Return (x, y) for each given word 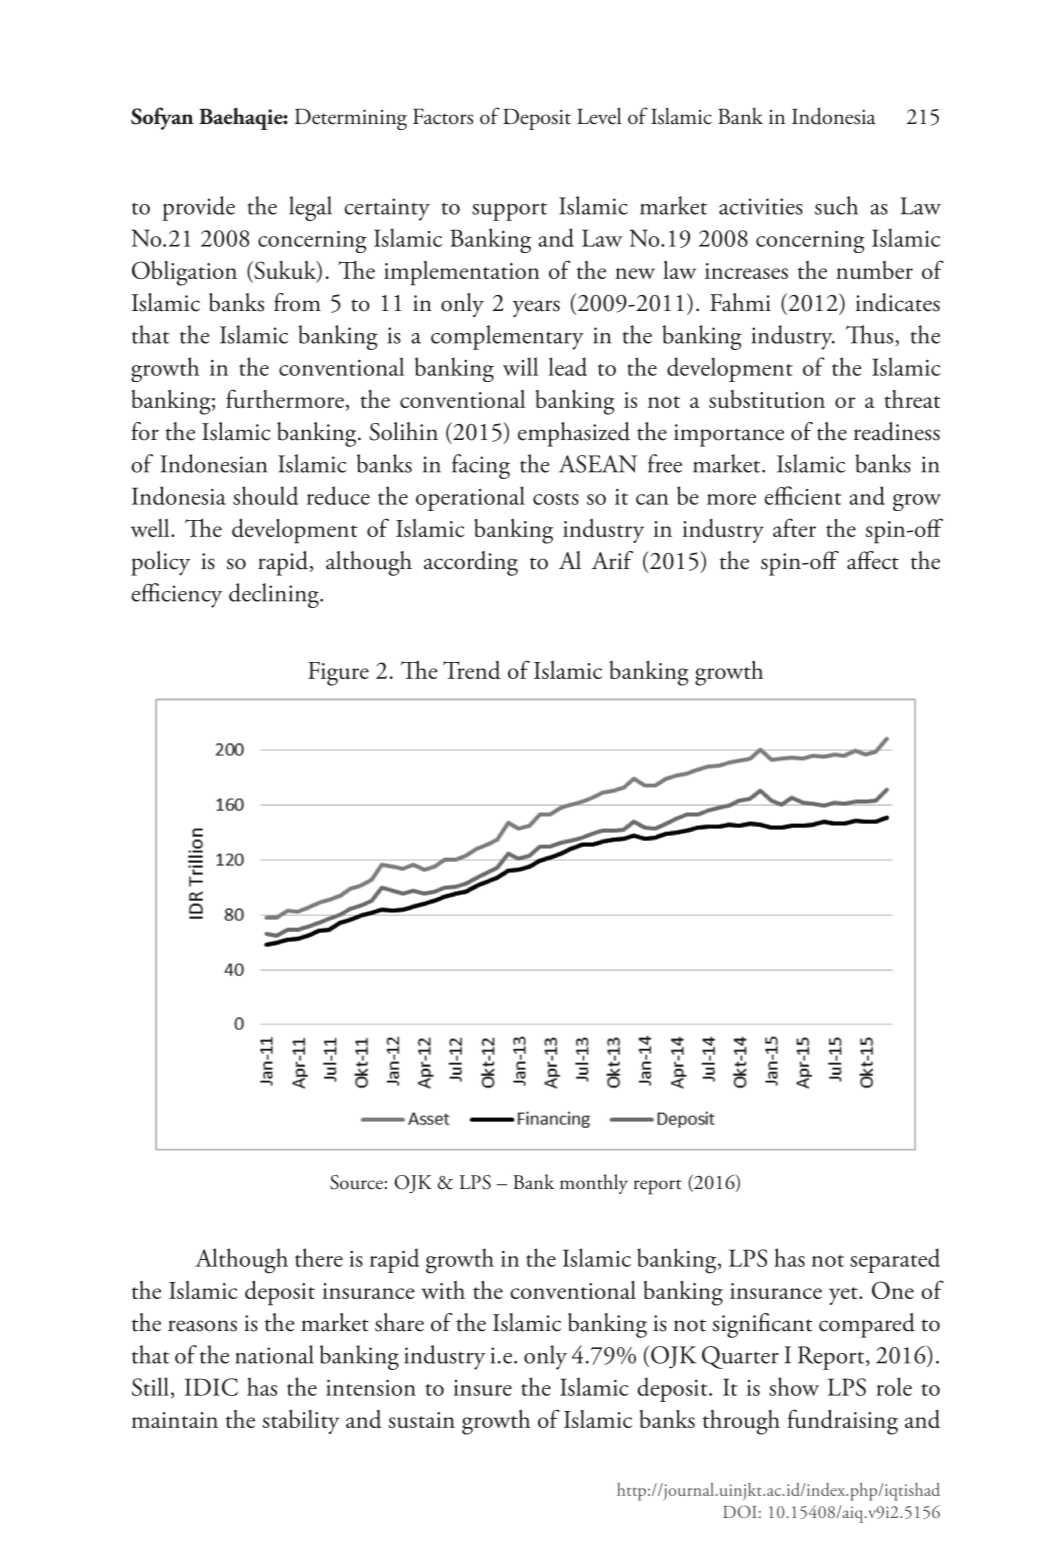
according (471, 563)
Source (356, 1182)
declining (275, 595)
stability (301, 1422)
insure (483, 1388)
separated (895, 1260)
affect (873, 560)
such (836, 205)
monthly (594, 1184)
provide (198, 208)
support (509, 211)
